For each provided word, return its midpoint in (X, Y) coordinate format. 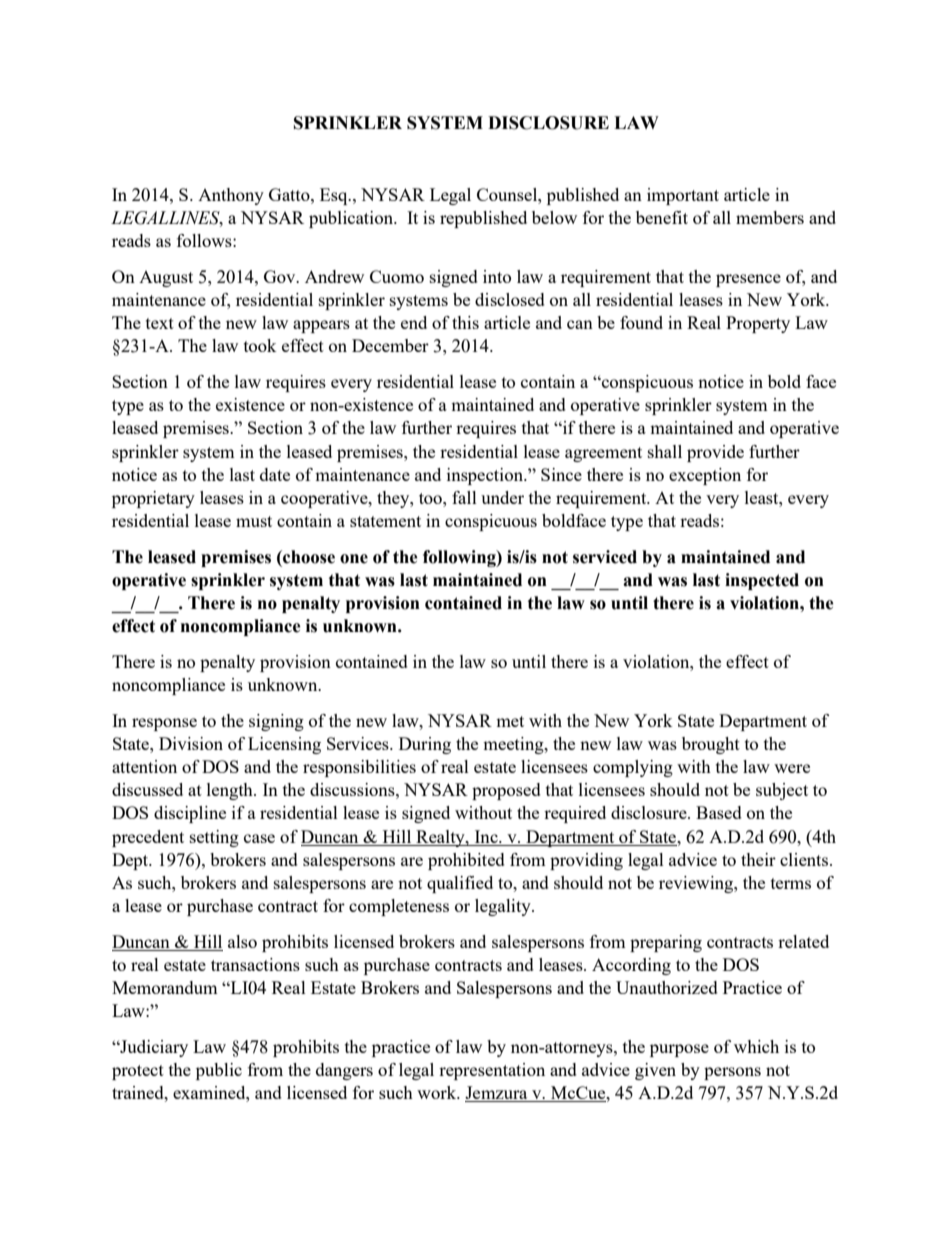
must (254, 521)
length (231, 791)
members (770, 217)
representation (492, 1071)
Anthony (231, 196)
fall (464, 497)
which (756, 1046)
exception (705, 476)
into (497, 276)
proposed (506, 791)
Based (719, 812)
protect (138, 1072)
